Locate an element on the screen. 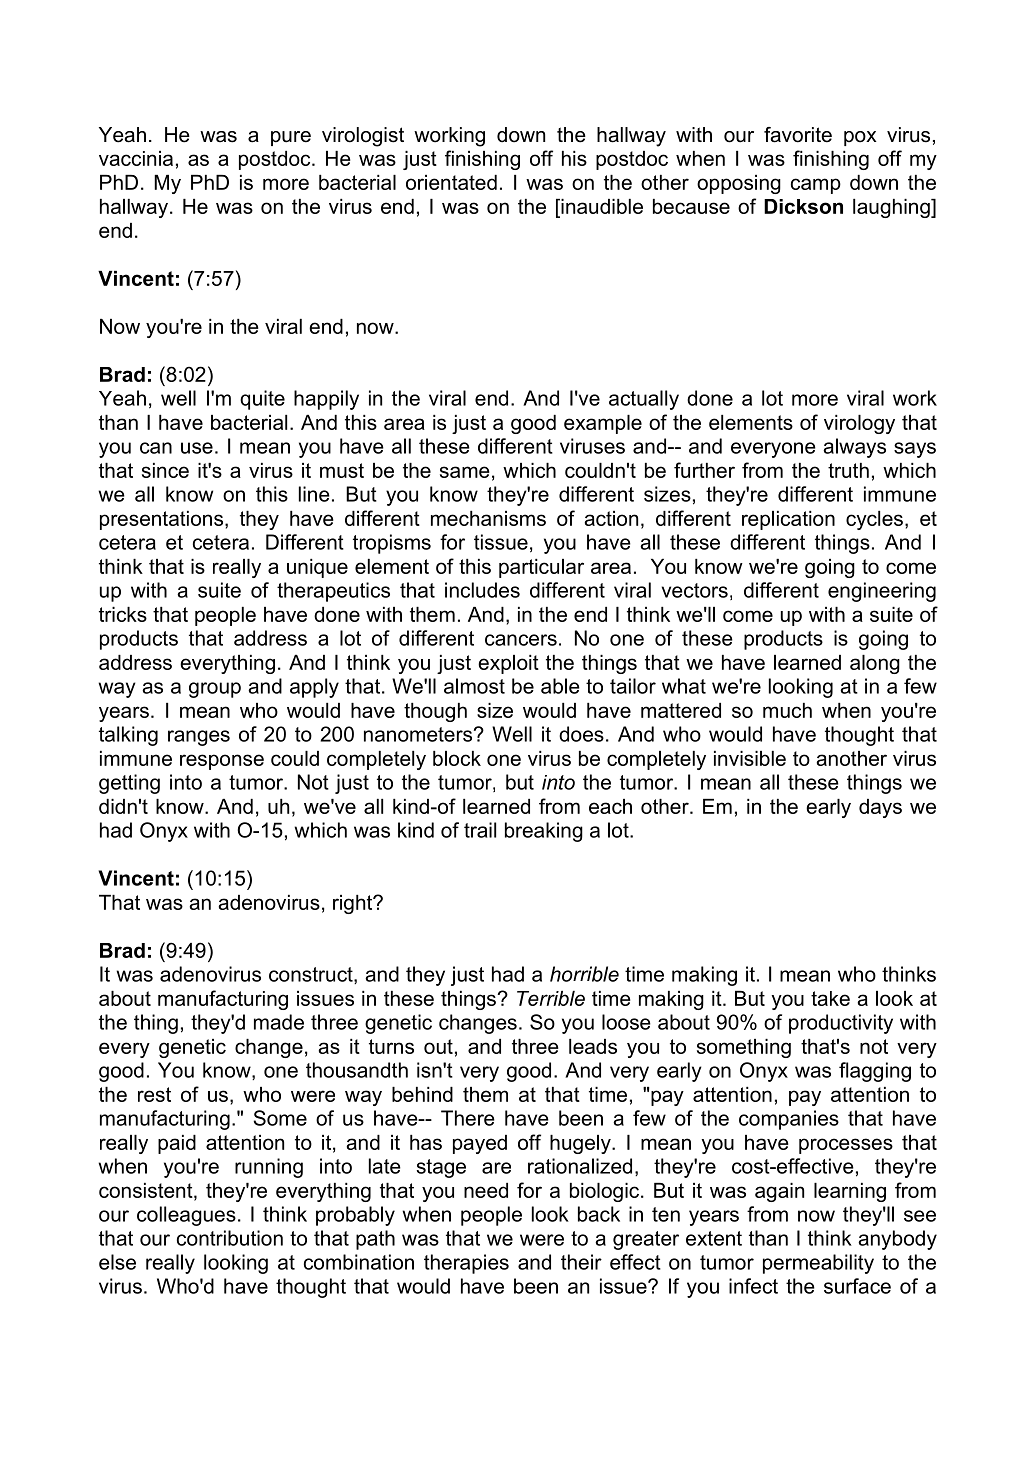 Image resolution: width=1035 pixels, height=1464 pixels. days is located at coordinates (880, 808).
